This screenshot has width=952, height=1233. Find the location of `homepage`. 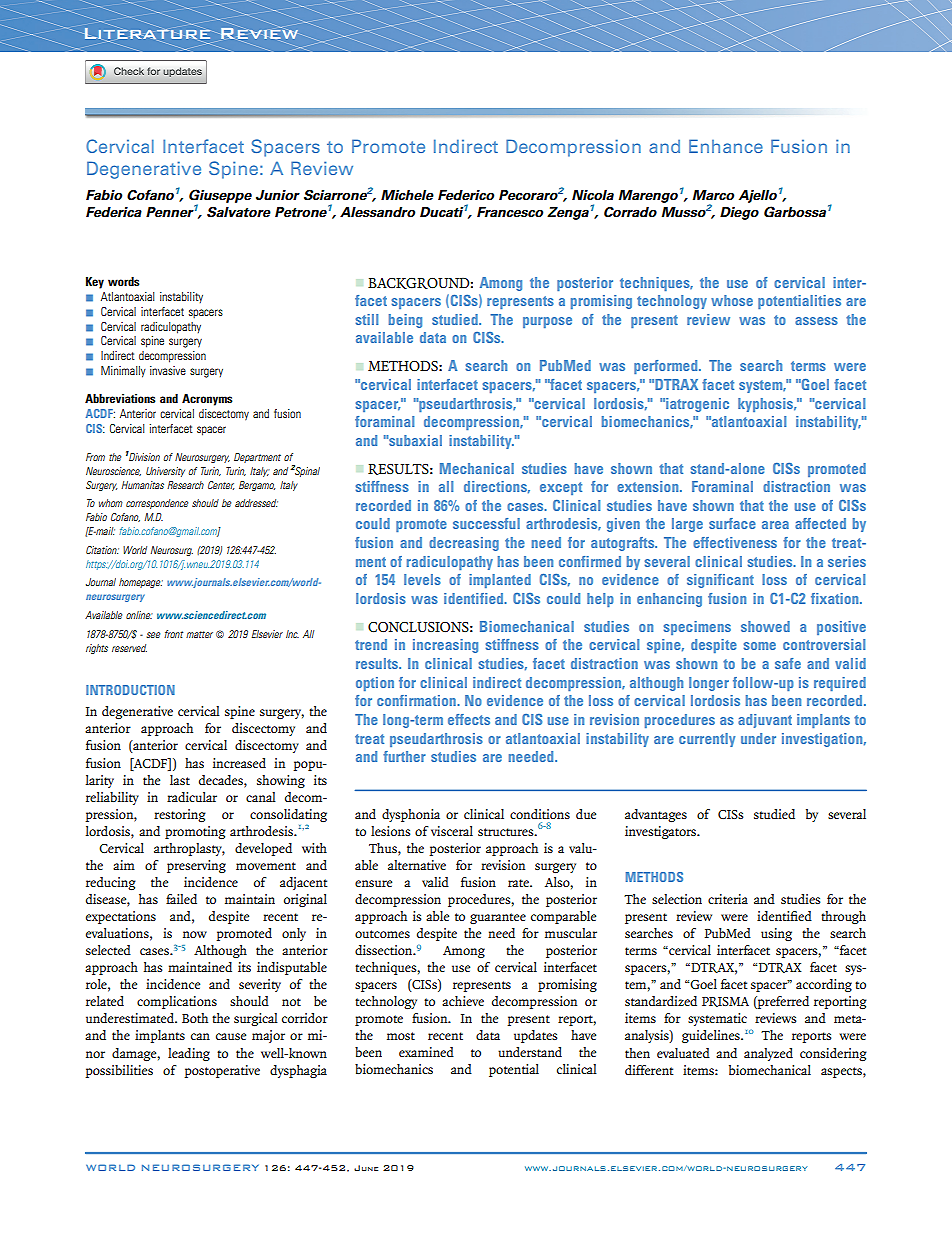

homepage is located at coordinates (141, 583).
